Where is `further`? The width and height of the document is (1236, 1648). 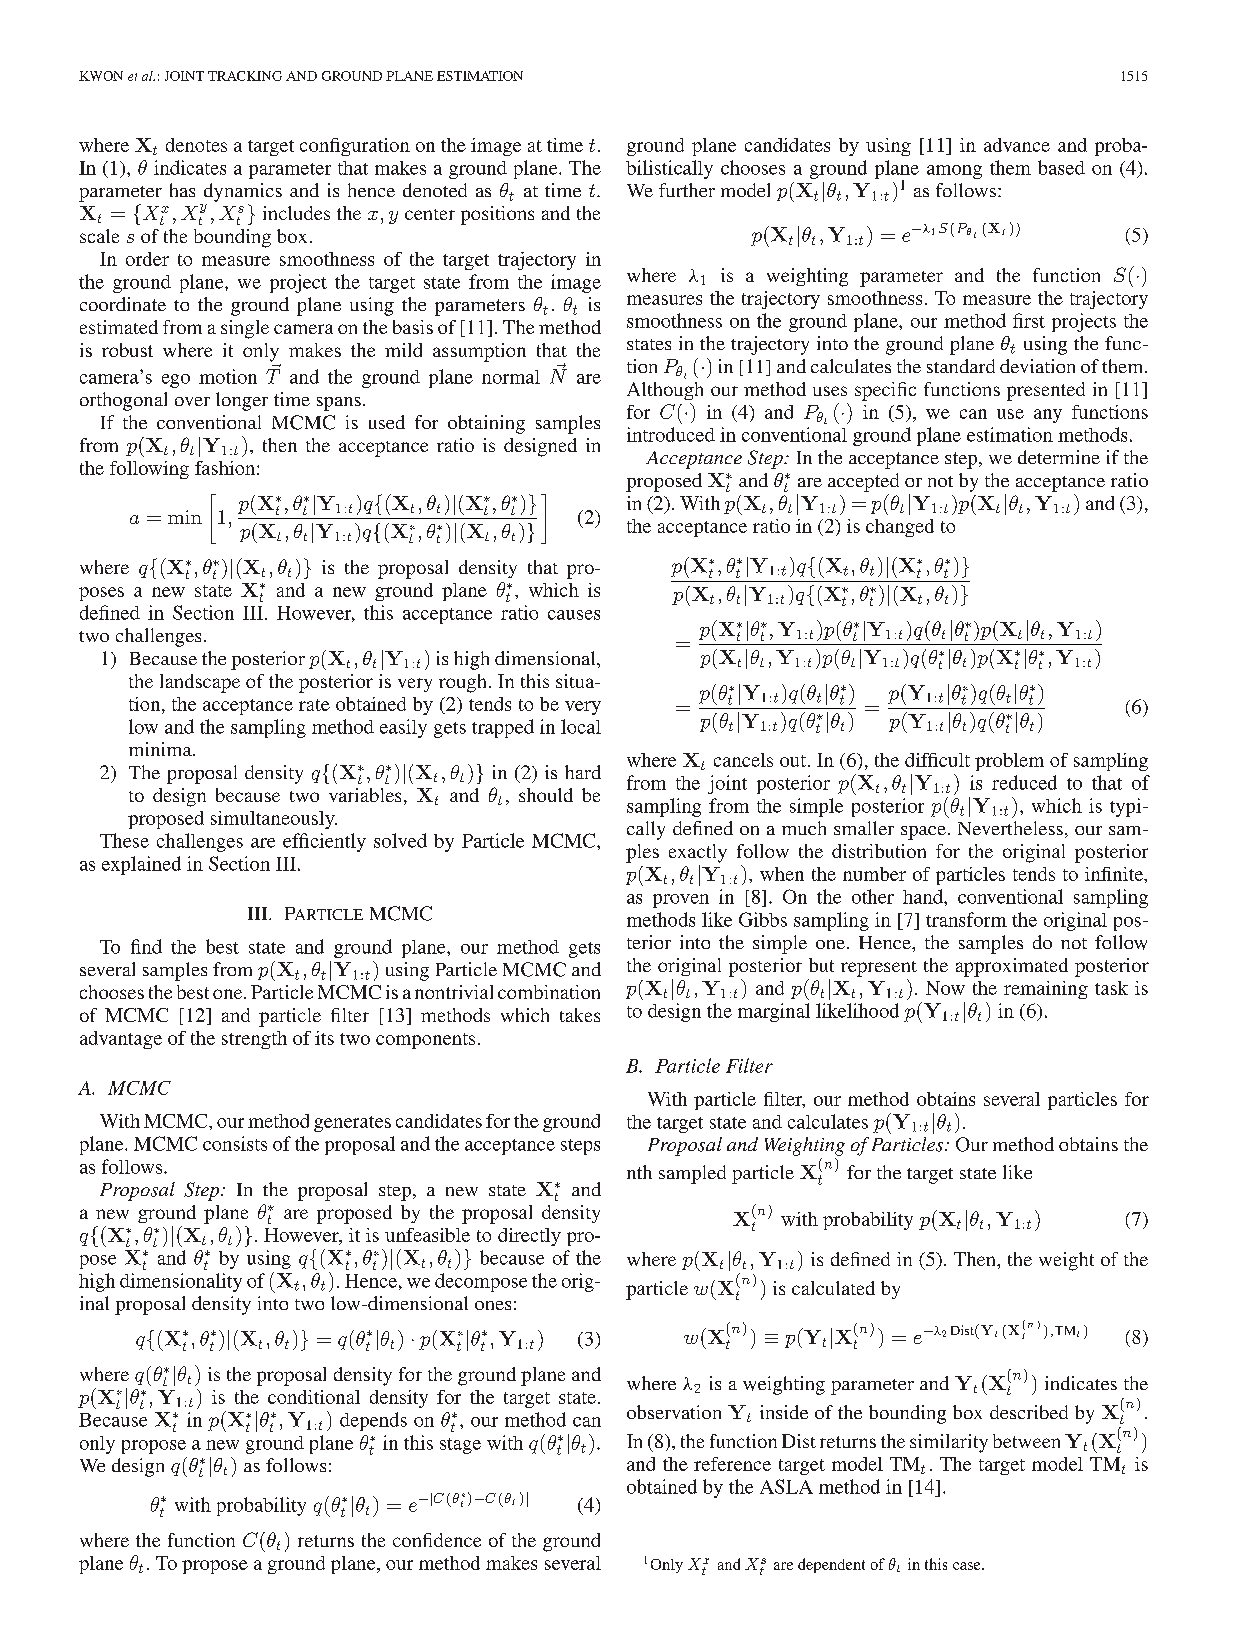 further is located at coordinates (687, 190).
